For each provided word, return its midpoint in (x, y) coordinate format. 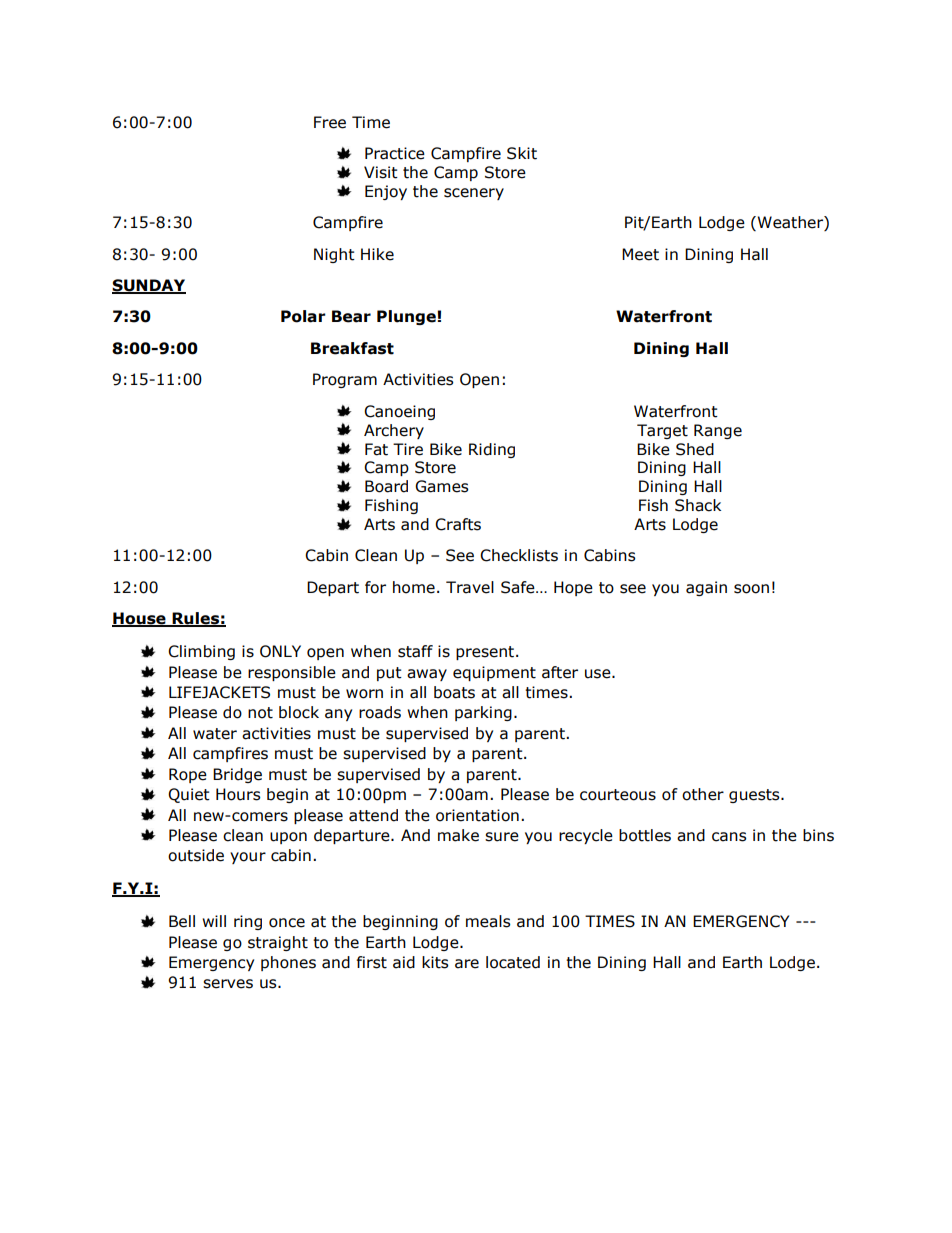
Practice (395, 153)
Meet (640, 254)
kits (435, 962)
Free (330, 122)
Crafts (458, 524)
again (706, 588)
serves (228, 984)
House (140, 619)
